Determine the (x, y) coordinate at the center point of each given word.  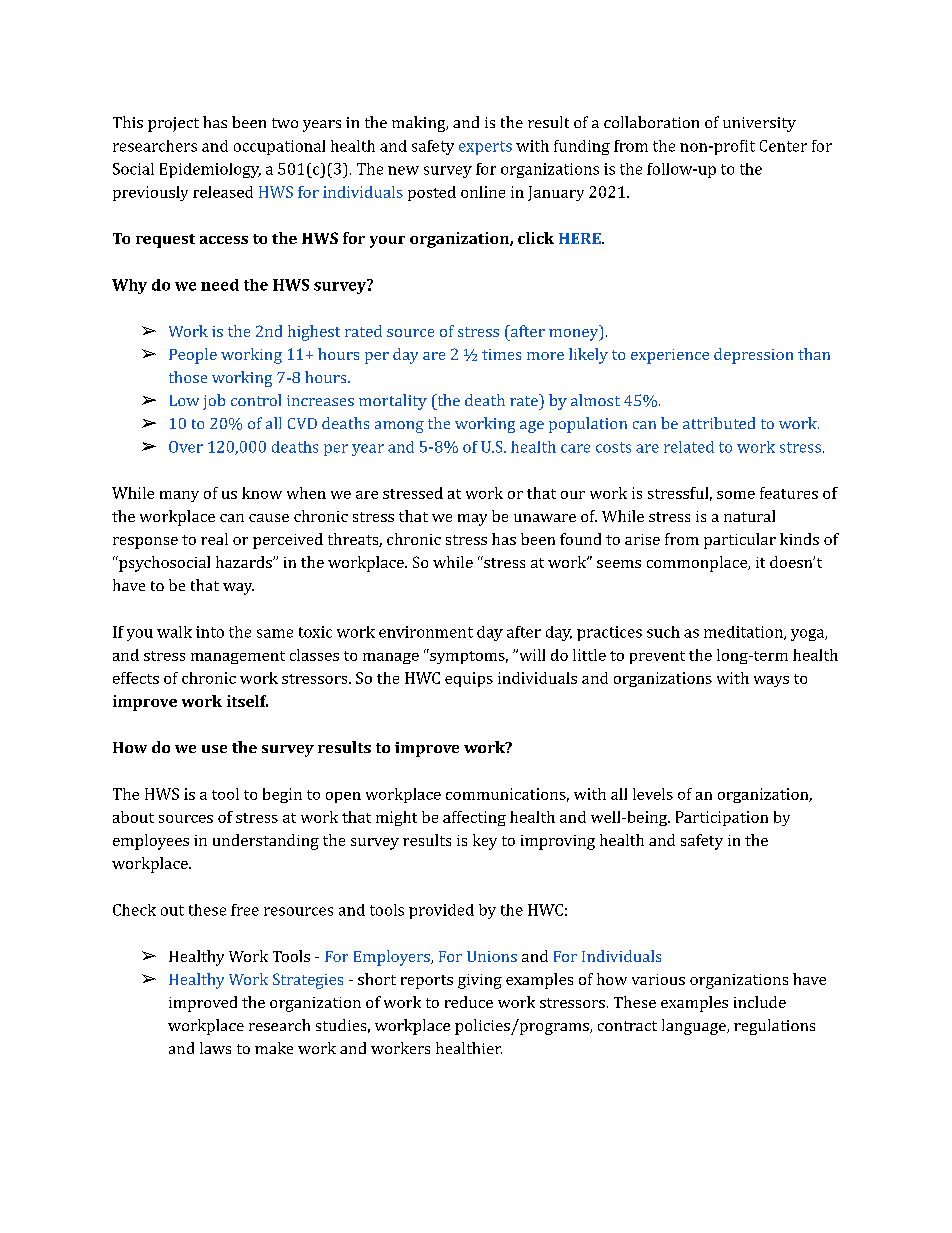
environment (426, 632)
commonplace (698, 564)
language (695, 1027)
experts (485, 148)
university (759, 124)
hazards (245, 562)
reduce (469, 1002)
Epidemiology (210, 170)
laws (215, 1048)
